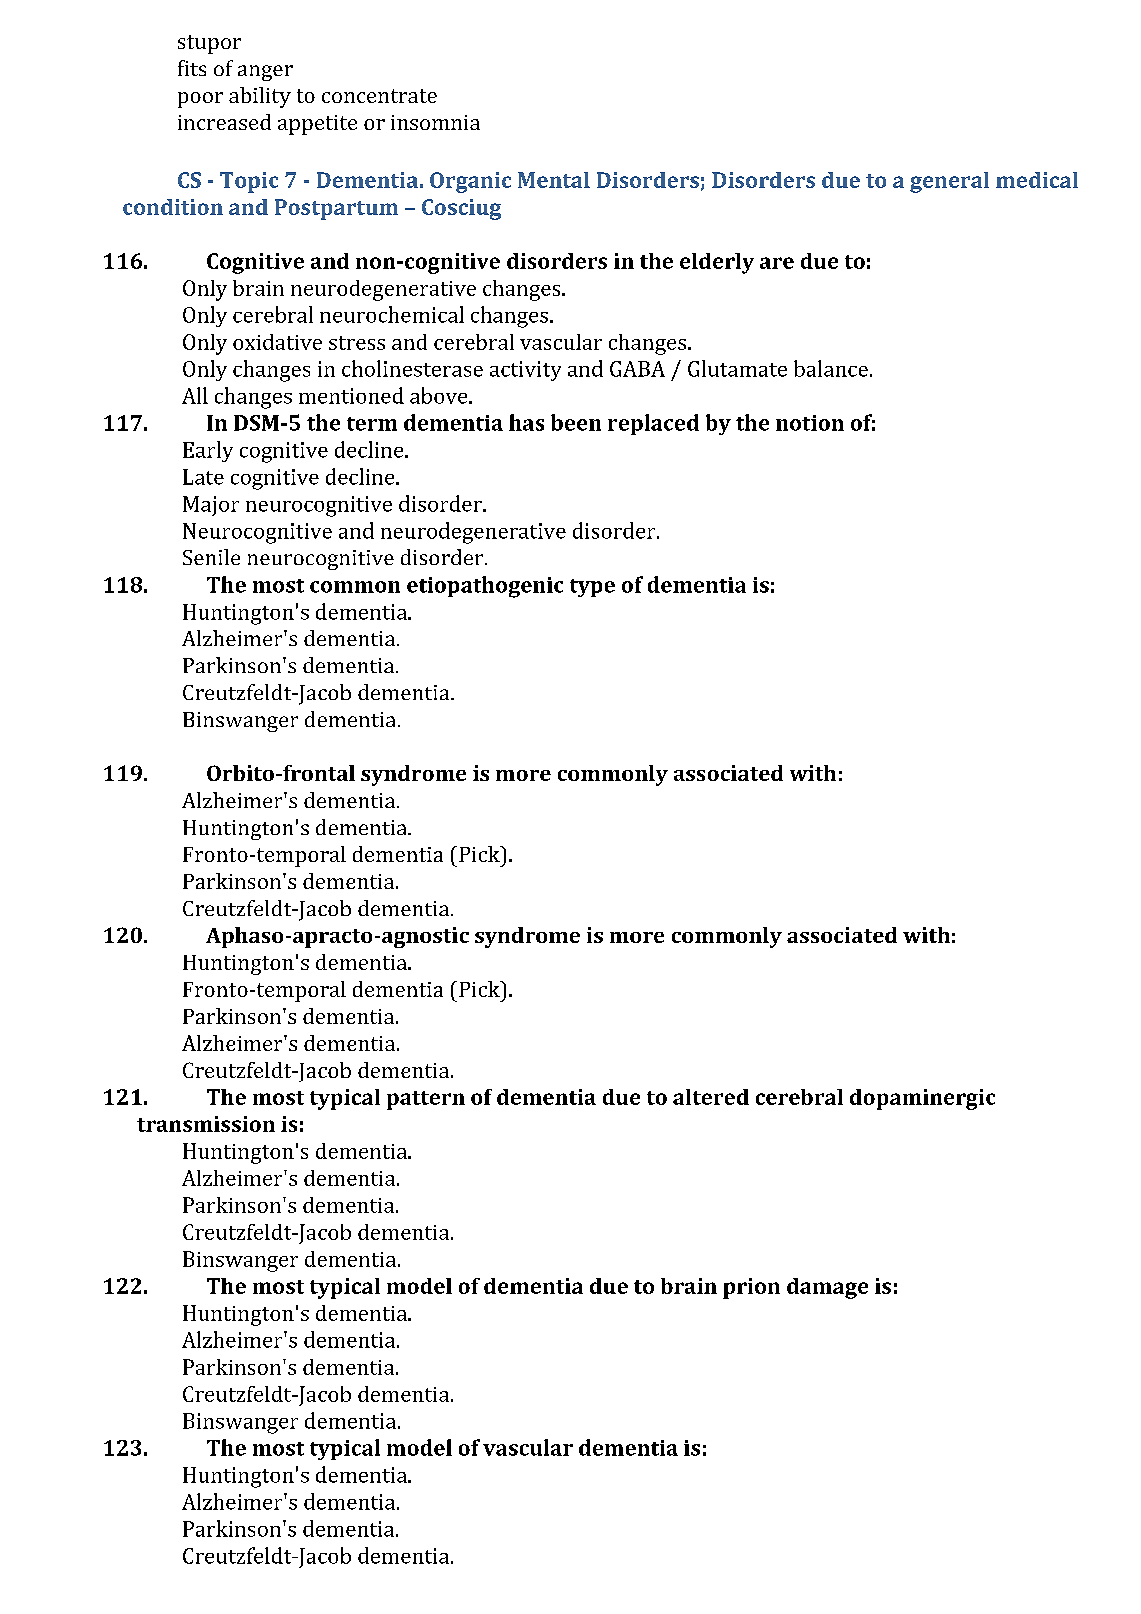  I want to click on Mental, so click(554, 180).
